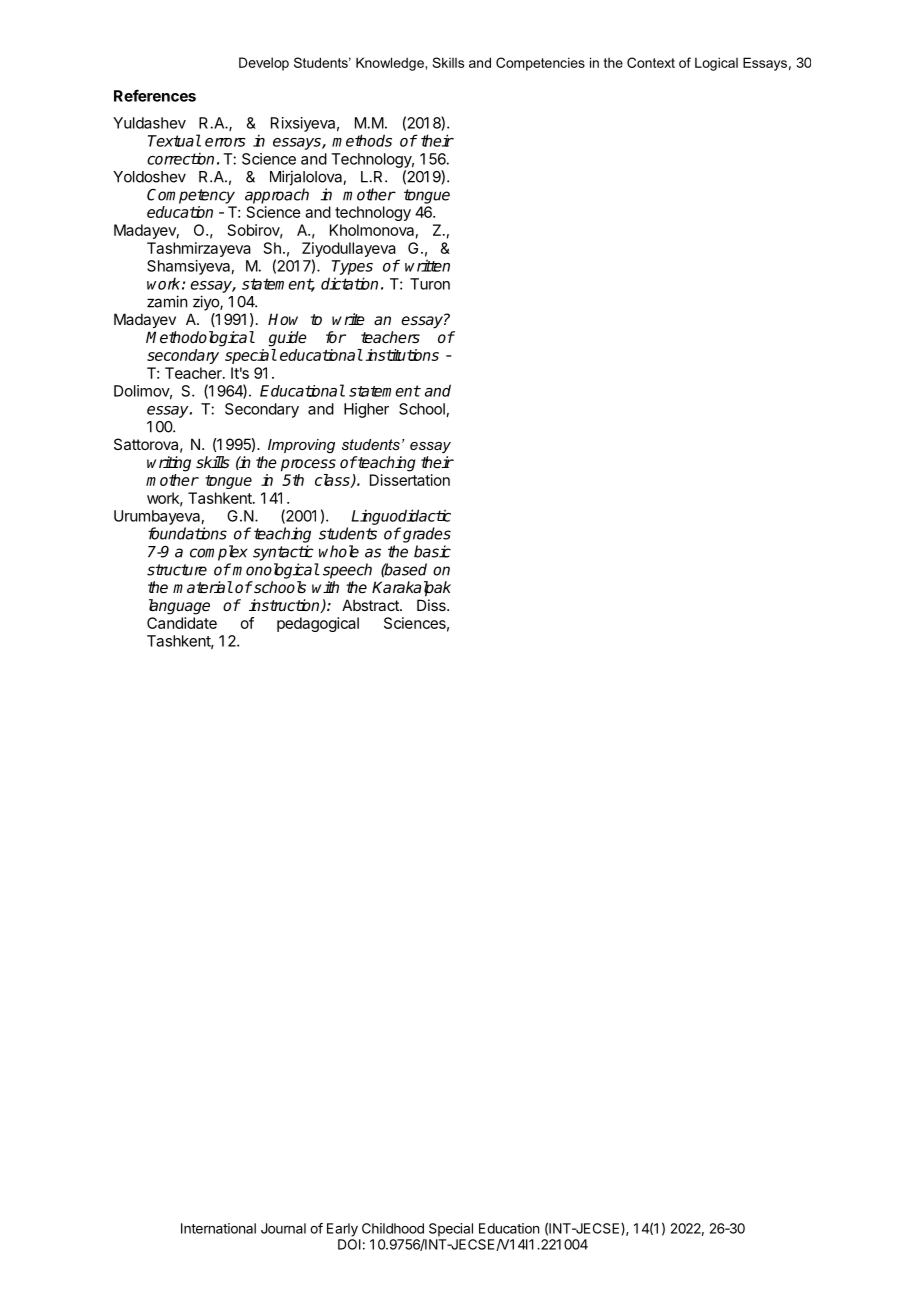  I want to click on Early, so click(342, 1230).
